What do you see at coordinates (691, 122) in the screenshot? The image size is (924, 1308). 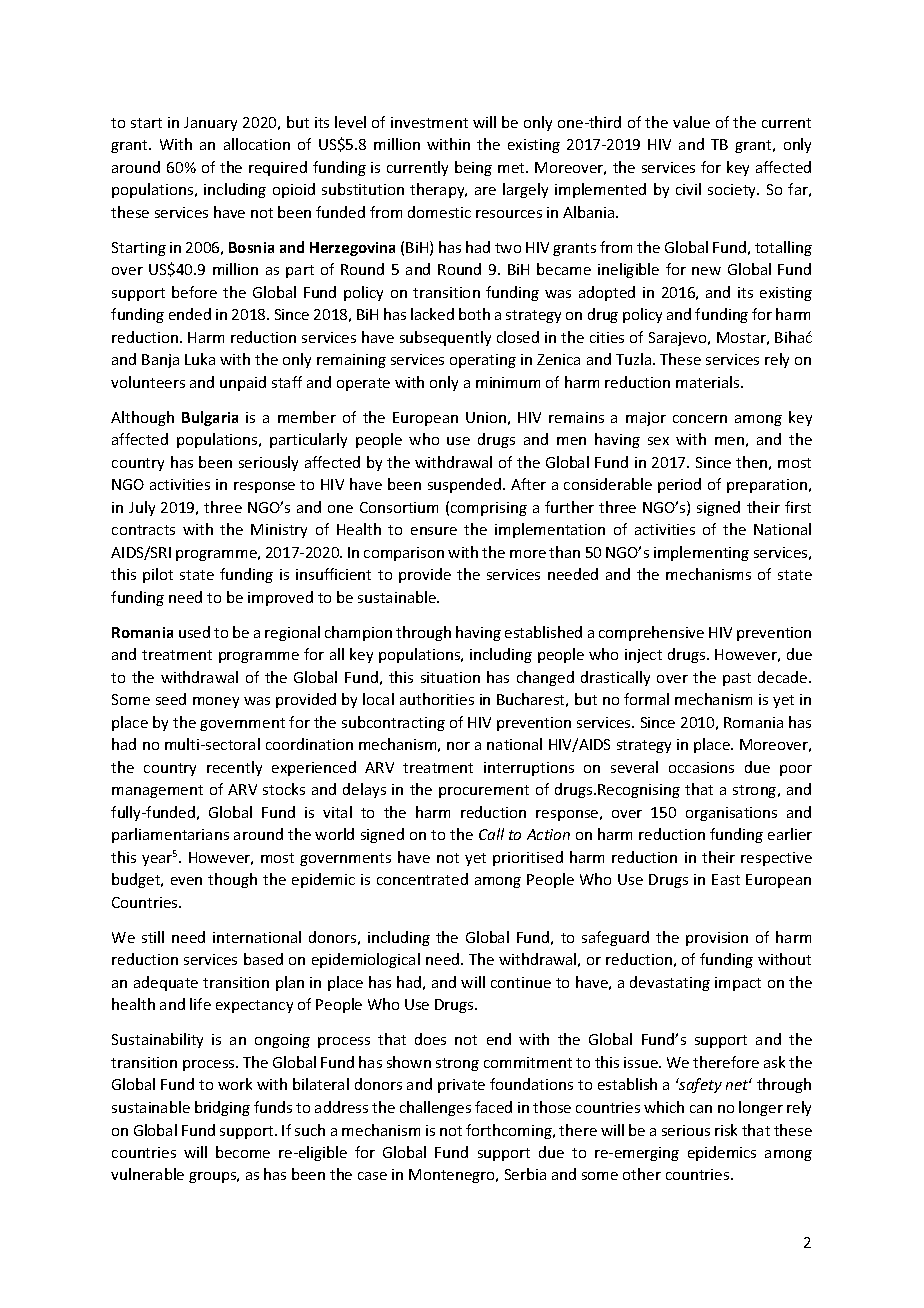 I see `value` at bounding box center [691, 122].
